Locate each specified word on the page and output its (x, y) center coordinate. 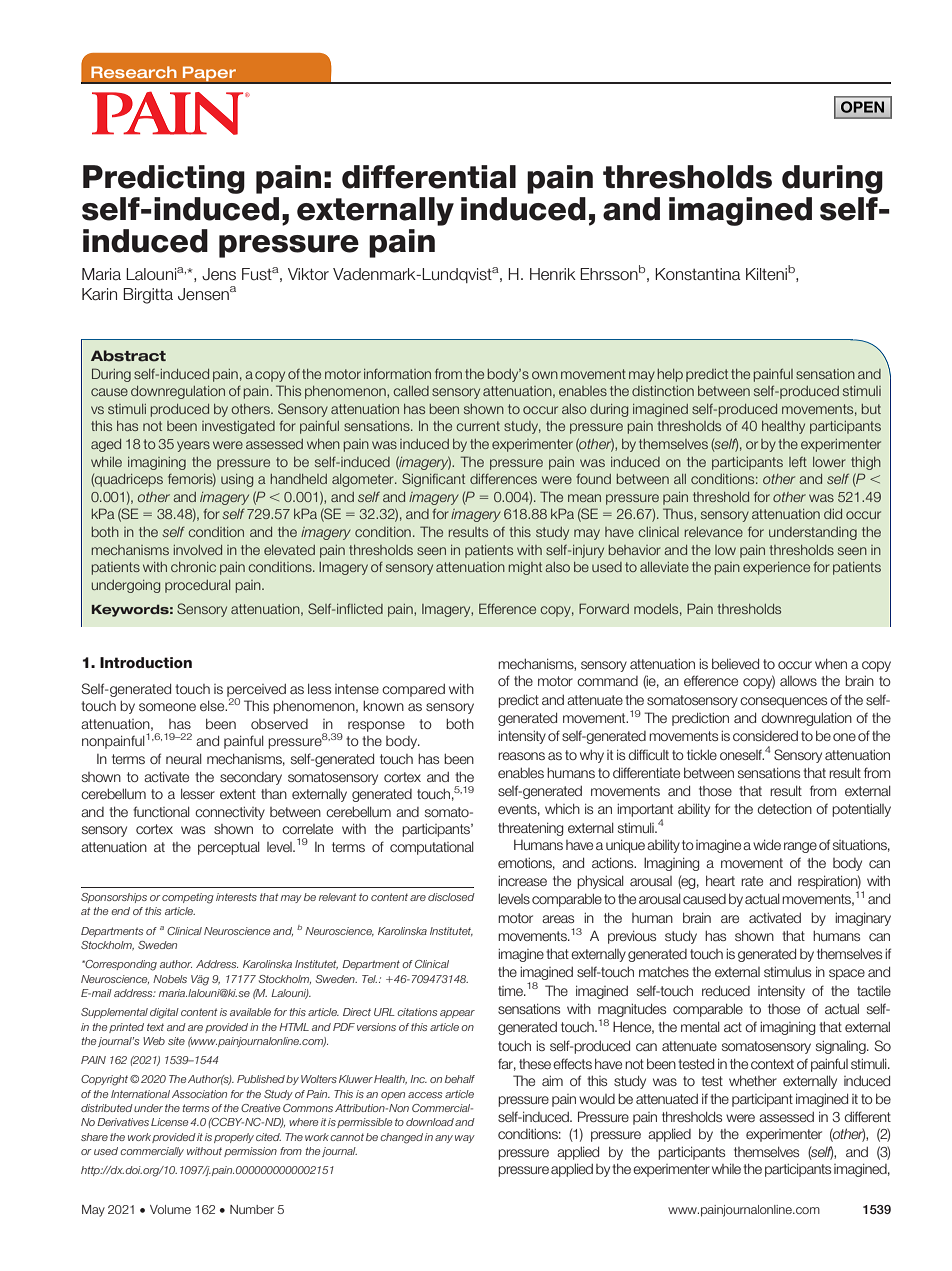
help (670, 375)
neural (184, 759)
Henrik (553, 274)
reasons (521, 756)
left (798, 462)
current (478, 426)
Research (134, 72)
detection (784, 809)
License (170, 1122)
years (193, 446)
